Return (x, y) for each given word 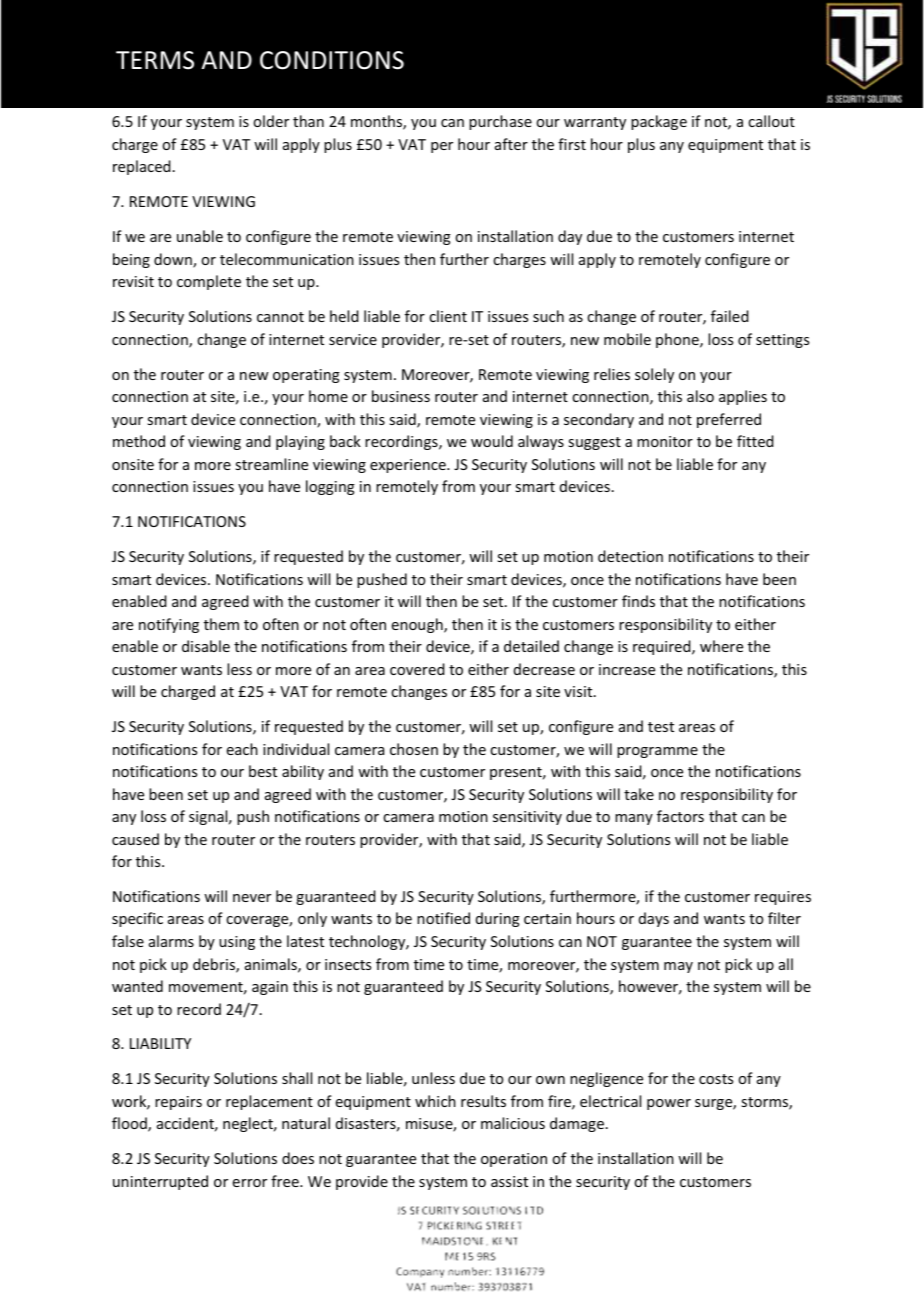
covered (417, 669)
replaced (142, 167)
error (250, 1183)
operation (514, 1160)
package (659, 122)
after (511, 144)
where (721, 646)
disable (206, 646)
